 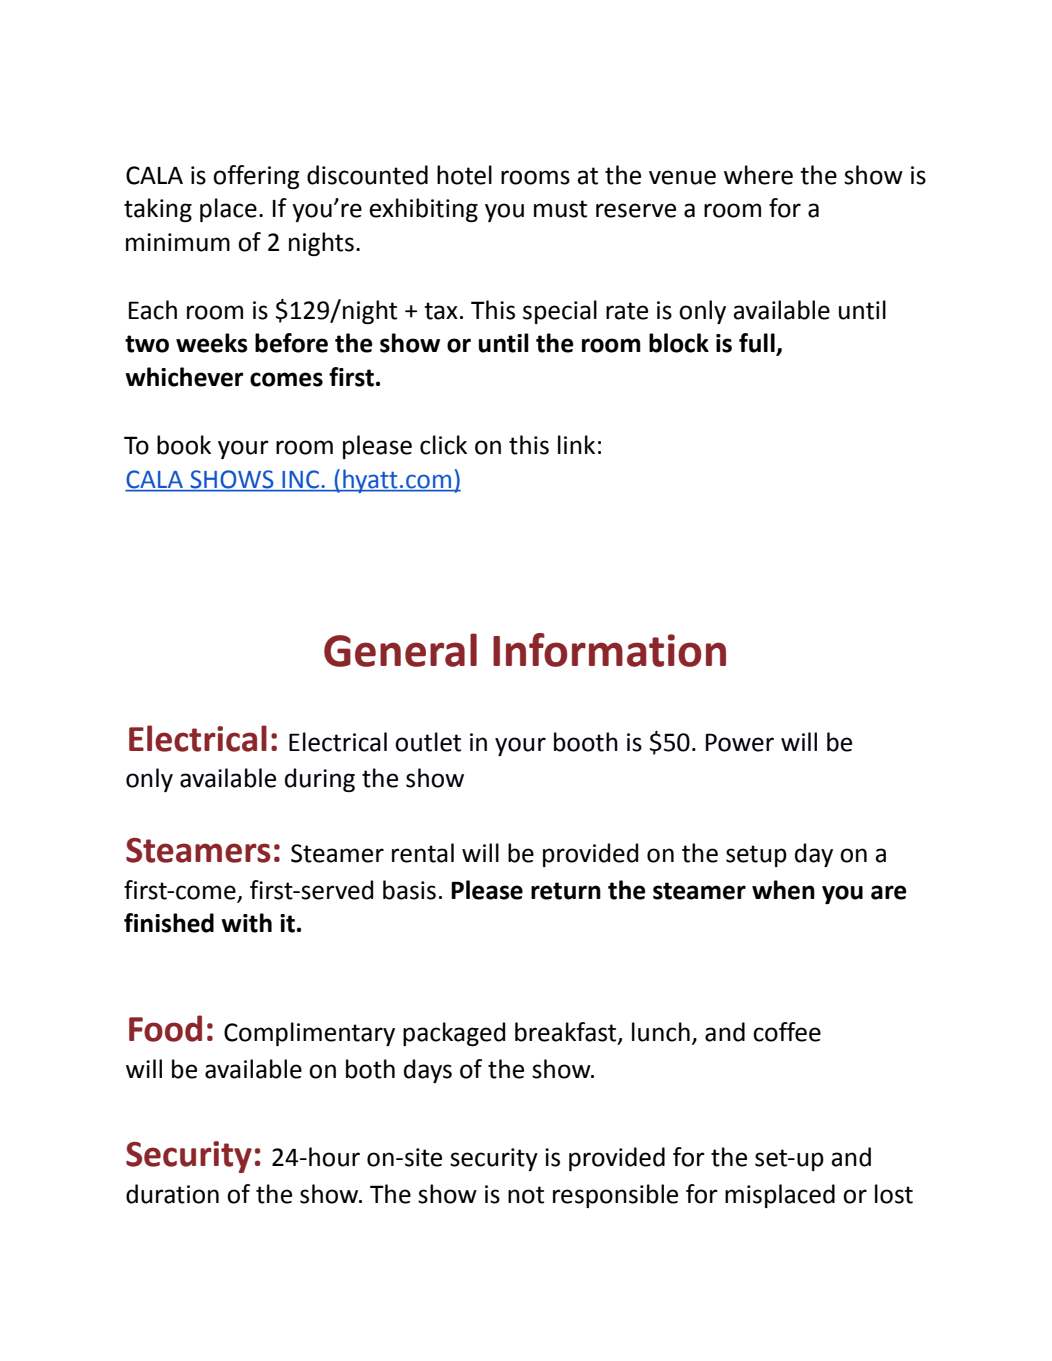 I want to click on INC, so click(x=301, y=480).
